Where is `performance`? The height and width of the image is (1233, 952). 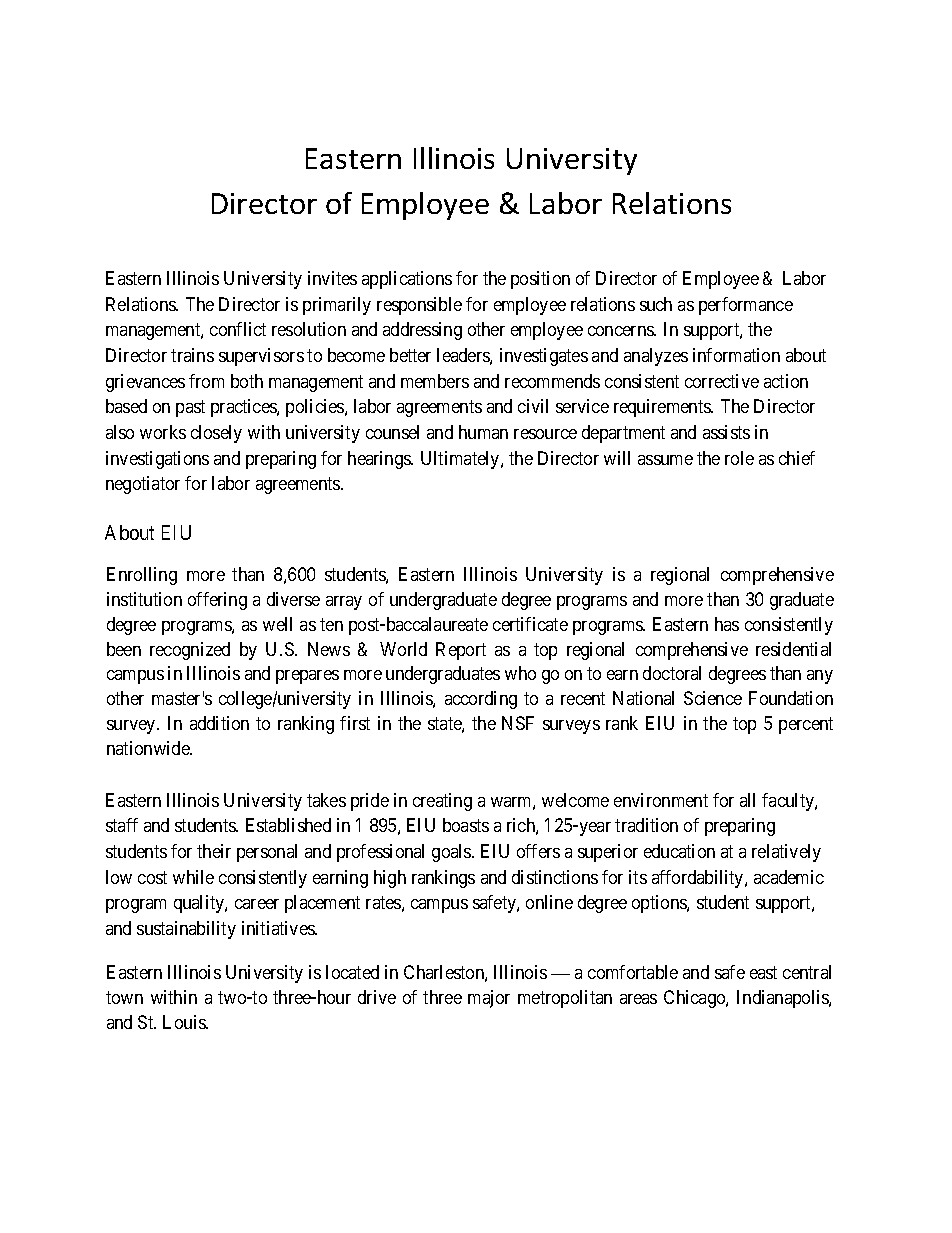 performance is located at coordinates (746, 306).
